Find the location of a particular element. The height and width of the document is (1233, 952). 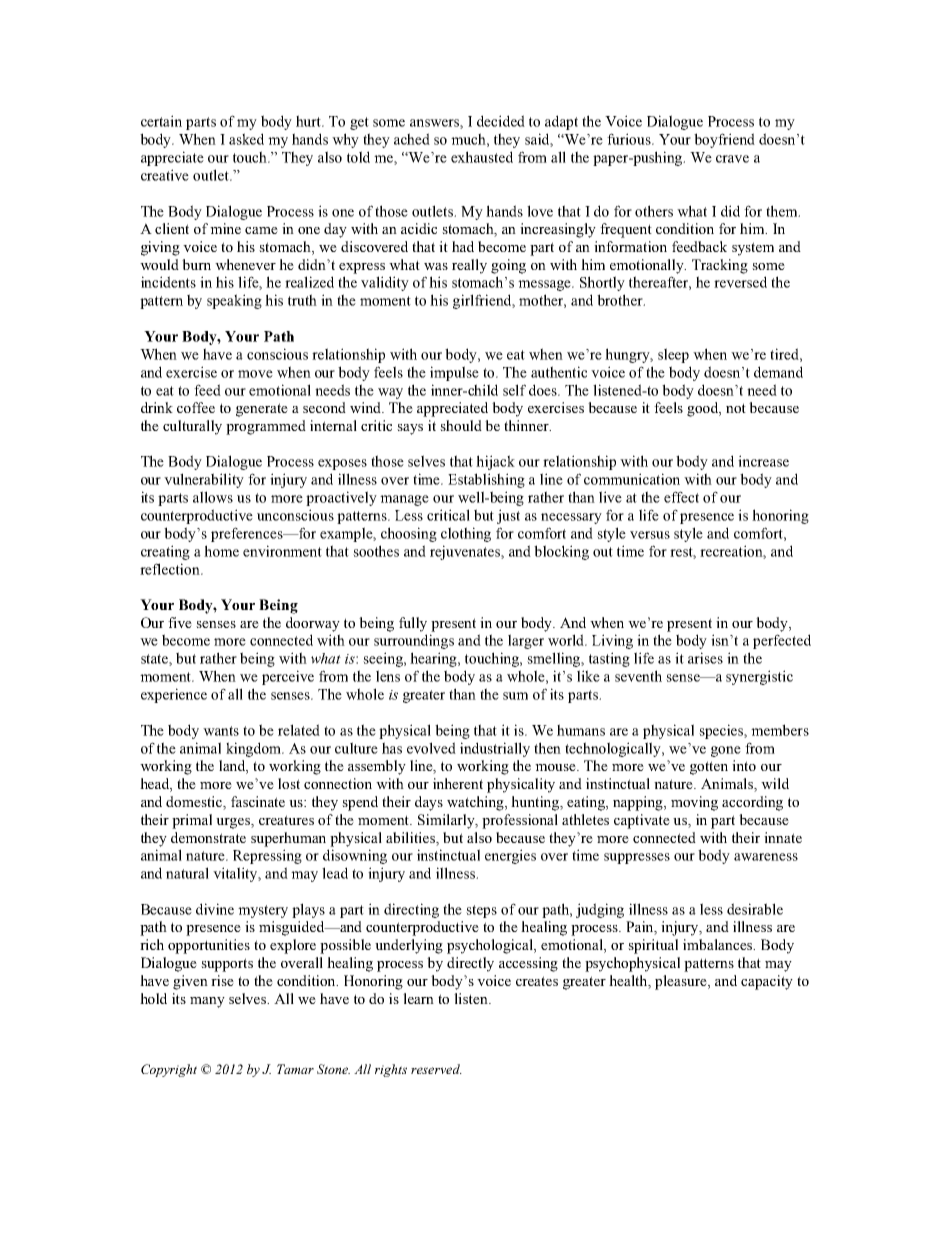

five is located at coordinates (180, 622).
